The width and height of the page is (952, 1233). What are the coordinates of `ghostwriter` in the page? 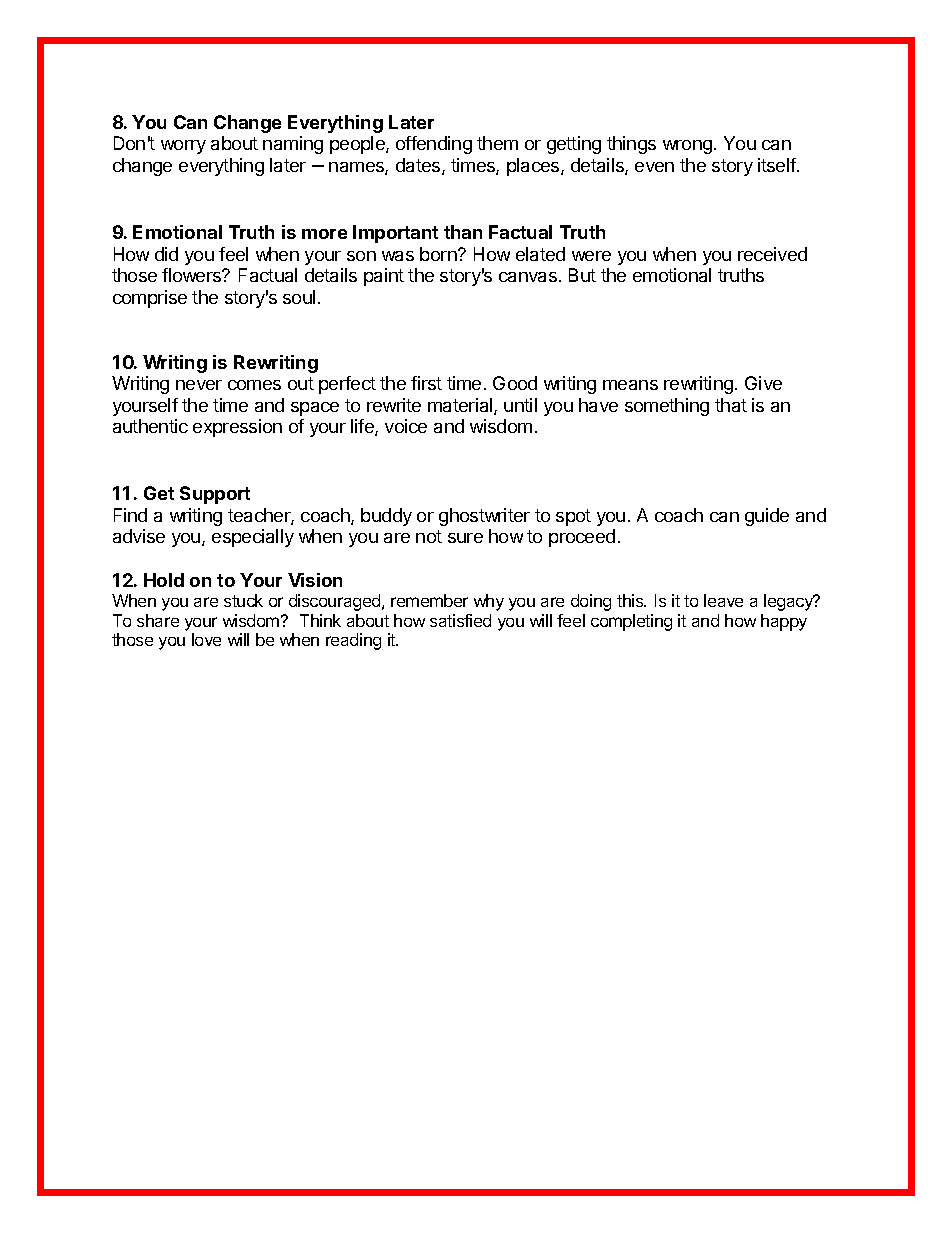 It's located at (484, 517).
